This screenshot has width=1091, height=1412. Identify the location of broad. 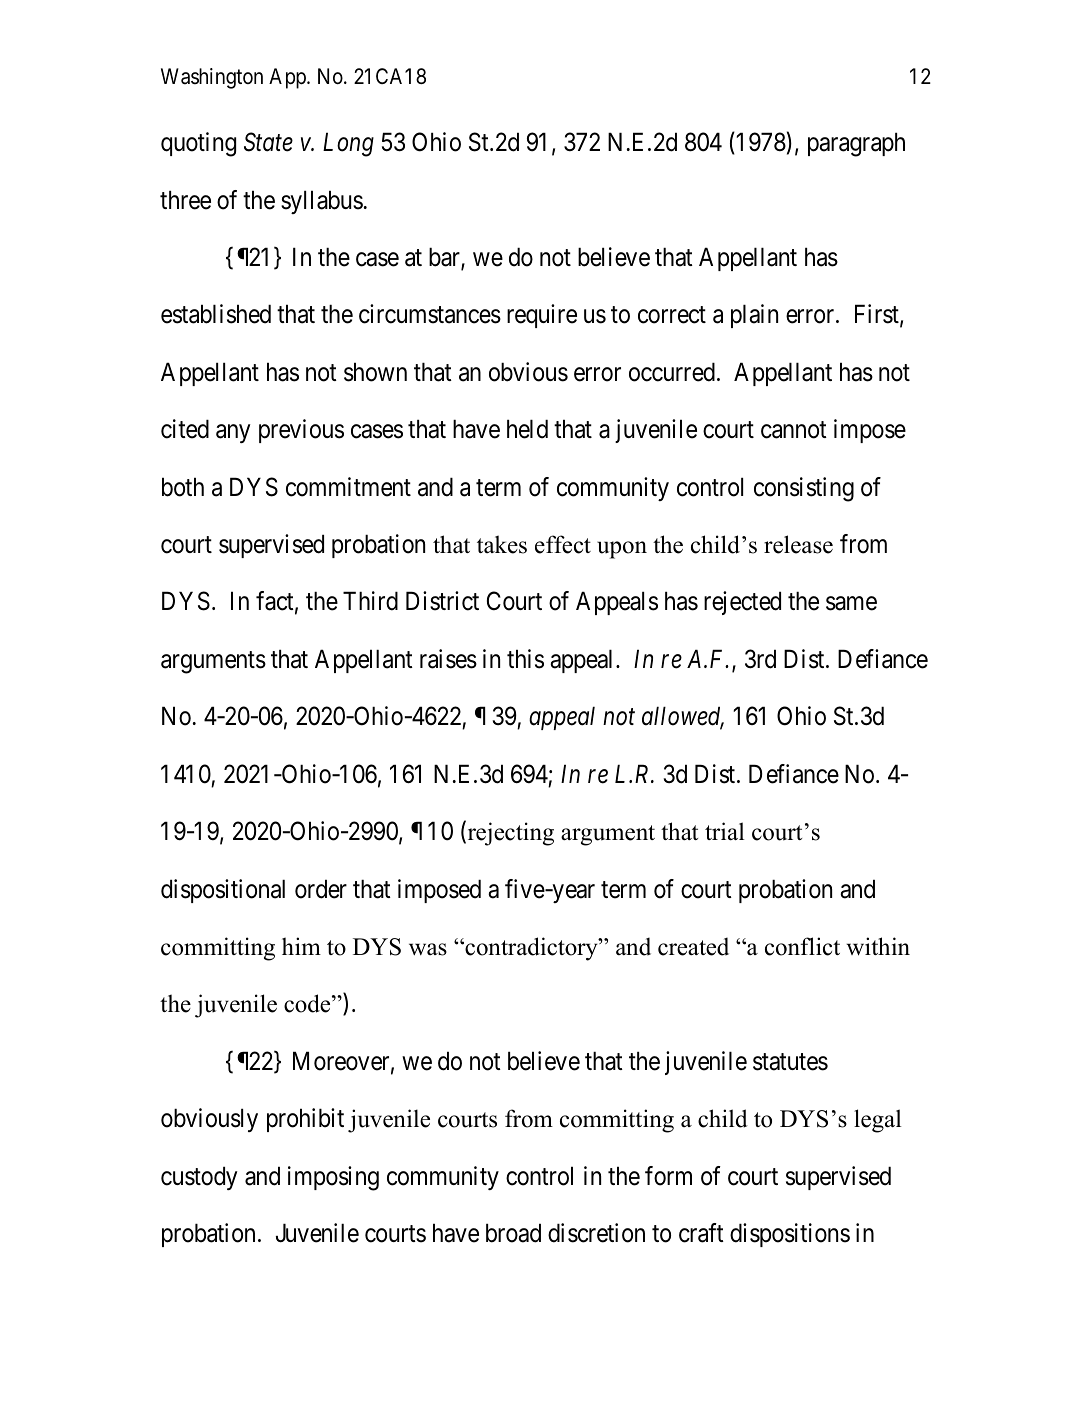
(513, 1233).
